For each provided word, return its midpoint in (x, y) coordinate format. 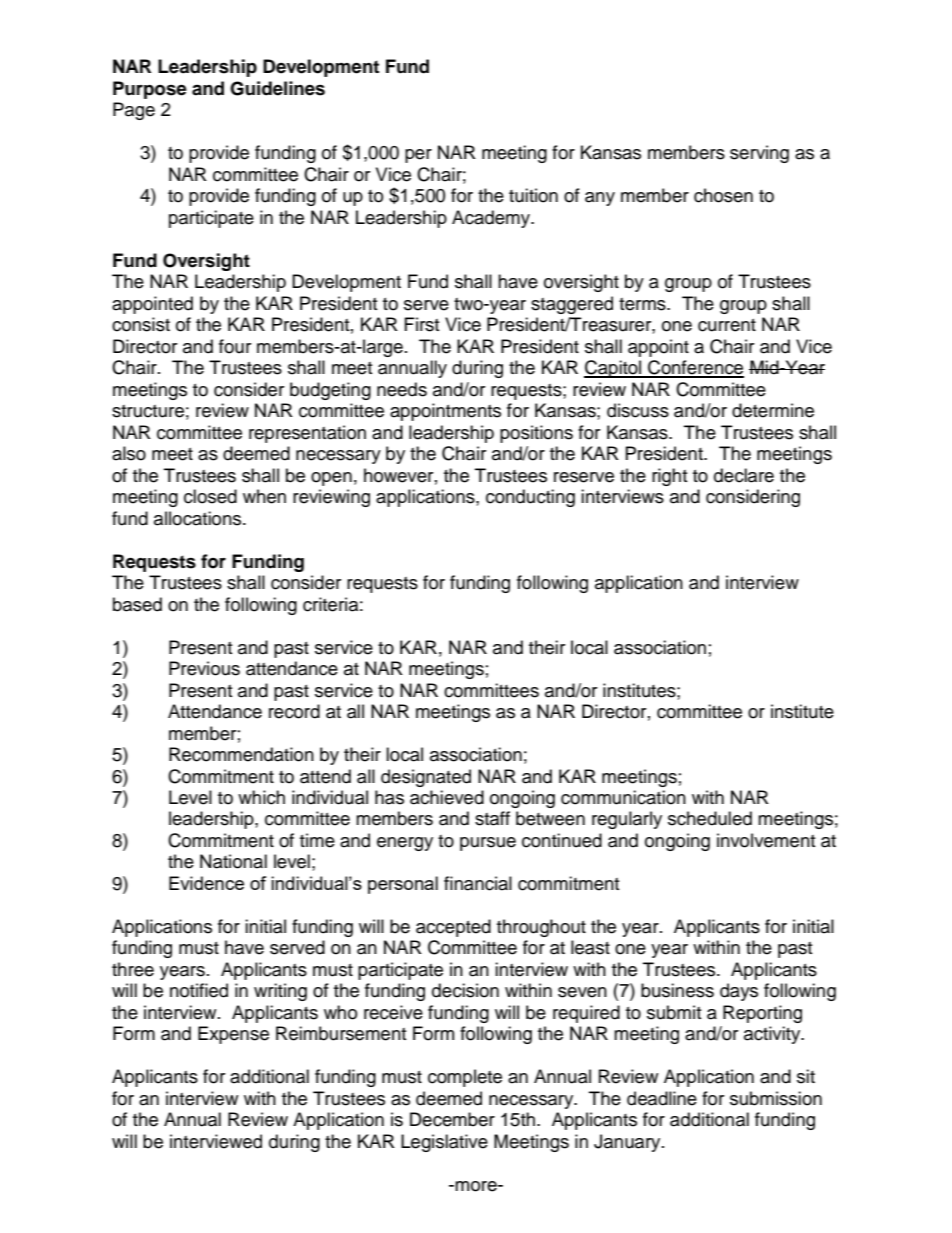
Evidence (206, 883)
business (677, 990)
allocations (199, 518)
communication (623, 797)
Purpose (150, 90)
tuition (533, 195)
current (727, 325)
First (422, 324)
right (669, 477)
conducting (530, 498)
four (235, 346)
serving (759, 154)
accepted (453, 928)
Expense (233, 1035)
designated (426, 778)
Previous (204, 668)
